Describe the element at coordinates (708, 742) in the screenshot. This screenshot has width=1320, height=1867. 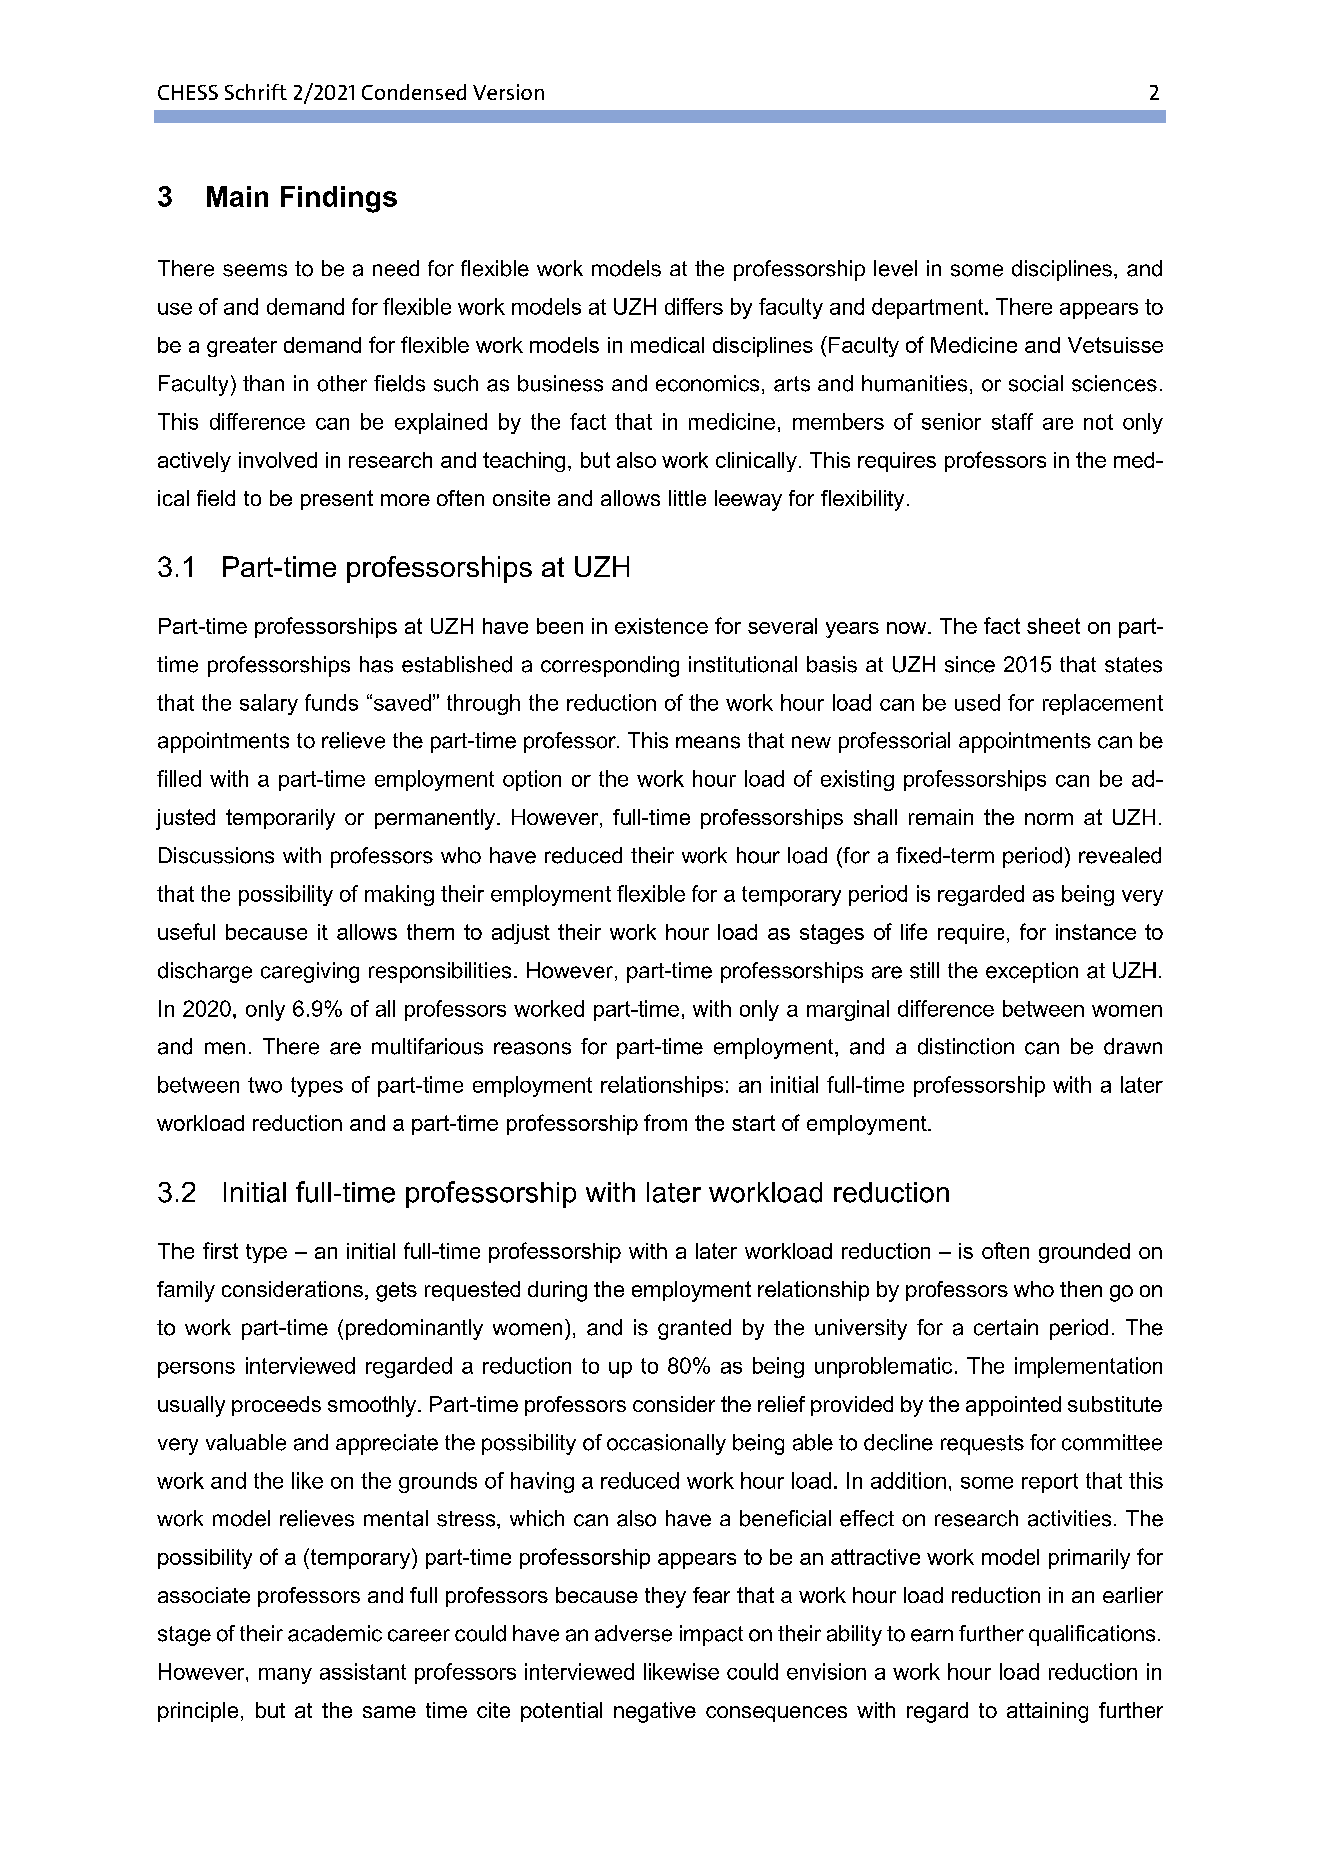
I see `means` at that location.
